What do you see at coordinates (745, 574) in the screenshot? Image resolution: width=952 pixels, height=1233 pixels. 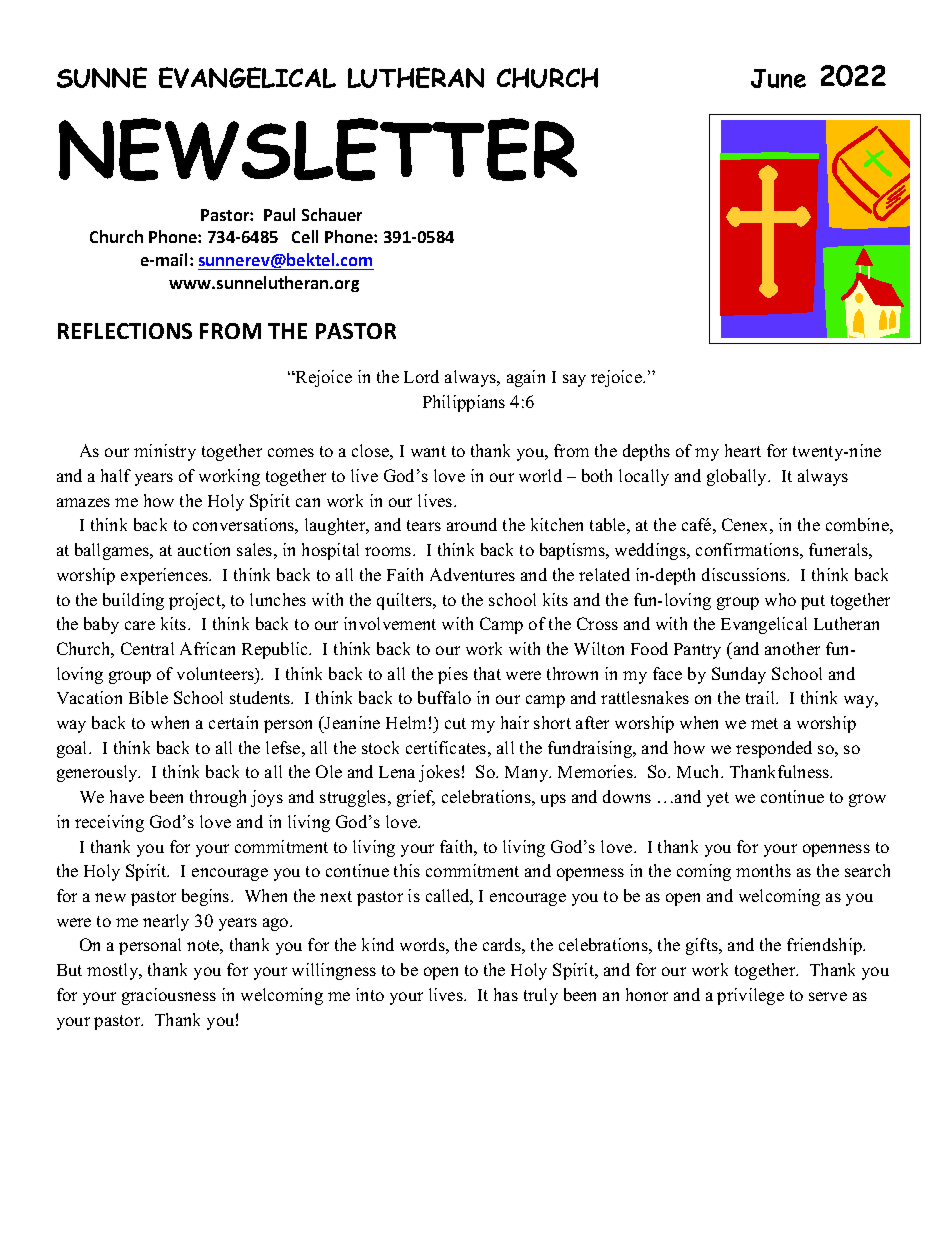 I see `discussions` at bounding box center [745, 574].
